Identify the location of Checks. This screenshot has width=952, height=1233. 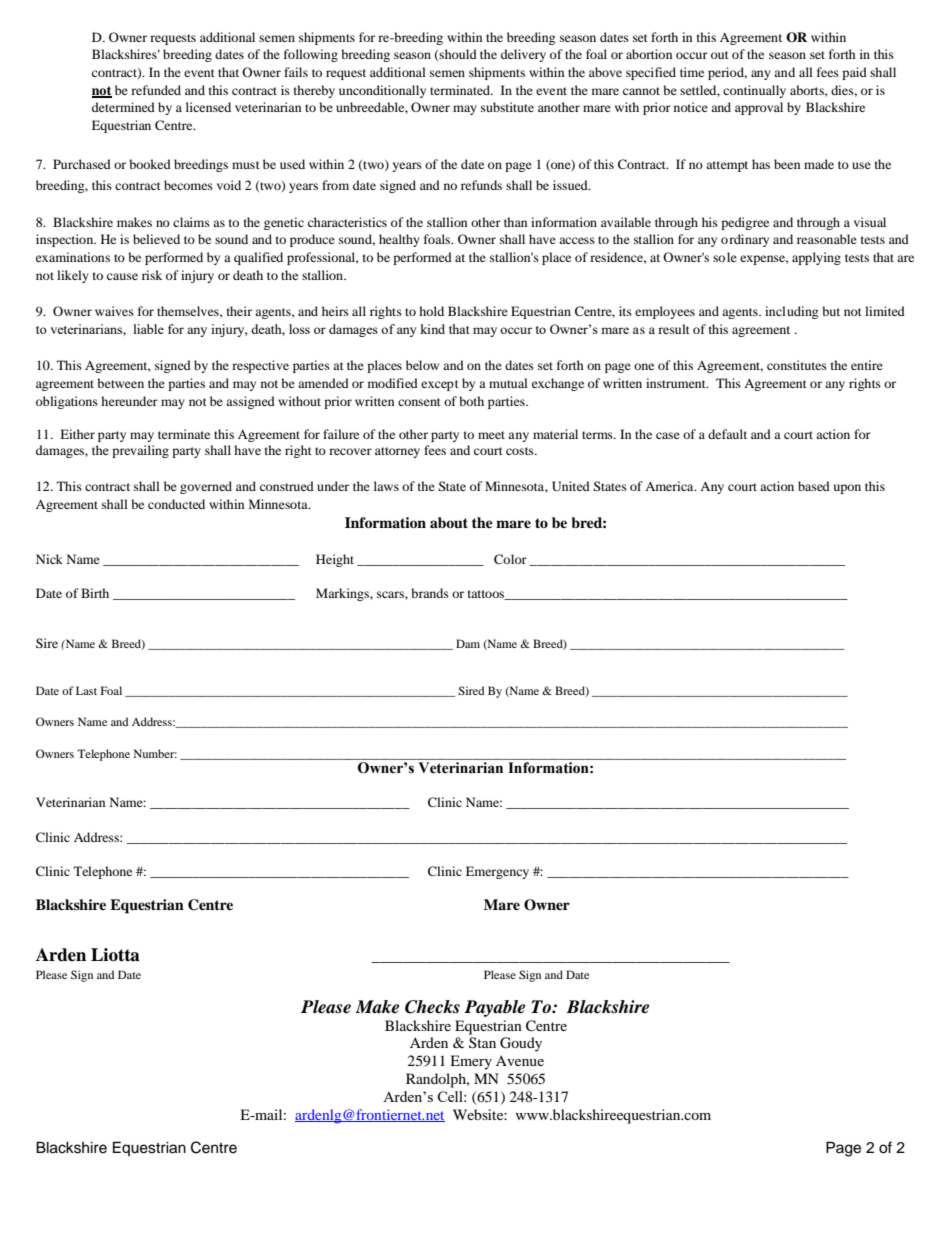
(432, 1007).
